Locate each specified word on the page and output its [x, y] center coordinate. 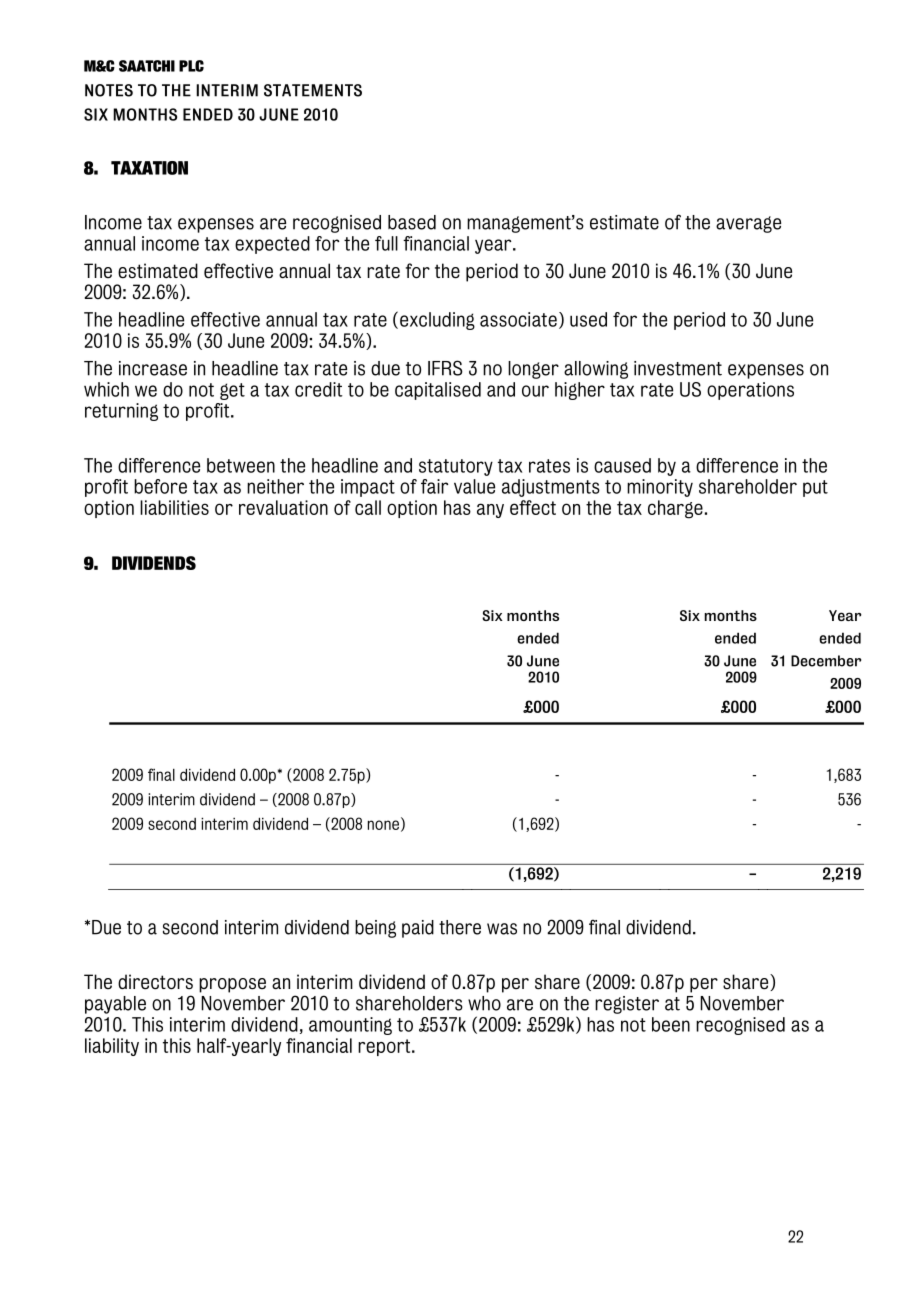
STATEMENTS [313, 90]
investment [678, 368]
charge [675, 509]
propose [232, 985]
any [490, 510]
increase [153, 368]
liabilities [174, 507]
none [383, 825]
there [460, 927]
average [748, 224]
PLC [191, 66]
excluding [437, 321]
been [671, 1024]
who [484, 1003]
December [826, 661]
